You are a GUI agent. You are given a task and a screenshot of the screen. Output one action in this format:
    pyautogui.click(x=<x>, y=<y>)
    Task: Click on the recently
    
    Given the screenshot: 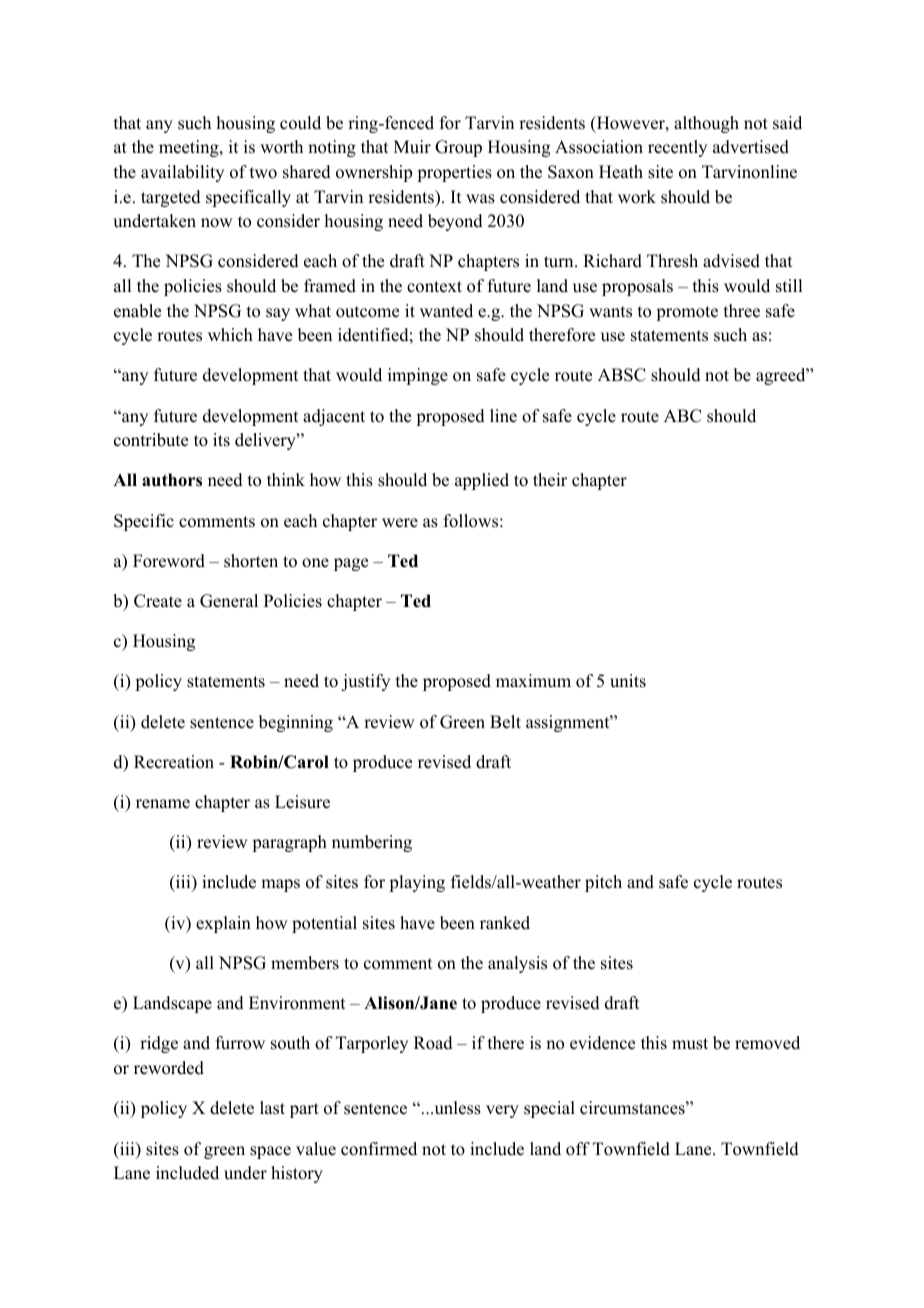 What is the action you would take?
    pyautogui.click(x=677, y=148)
